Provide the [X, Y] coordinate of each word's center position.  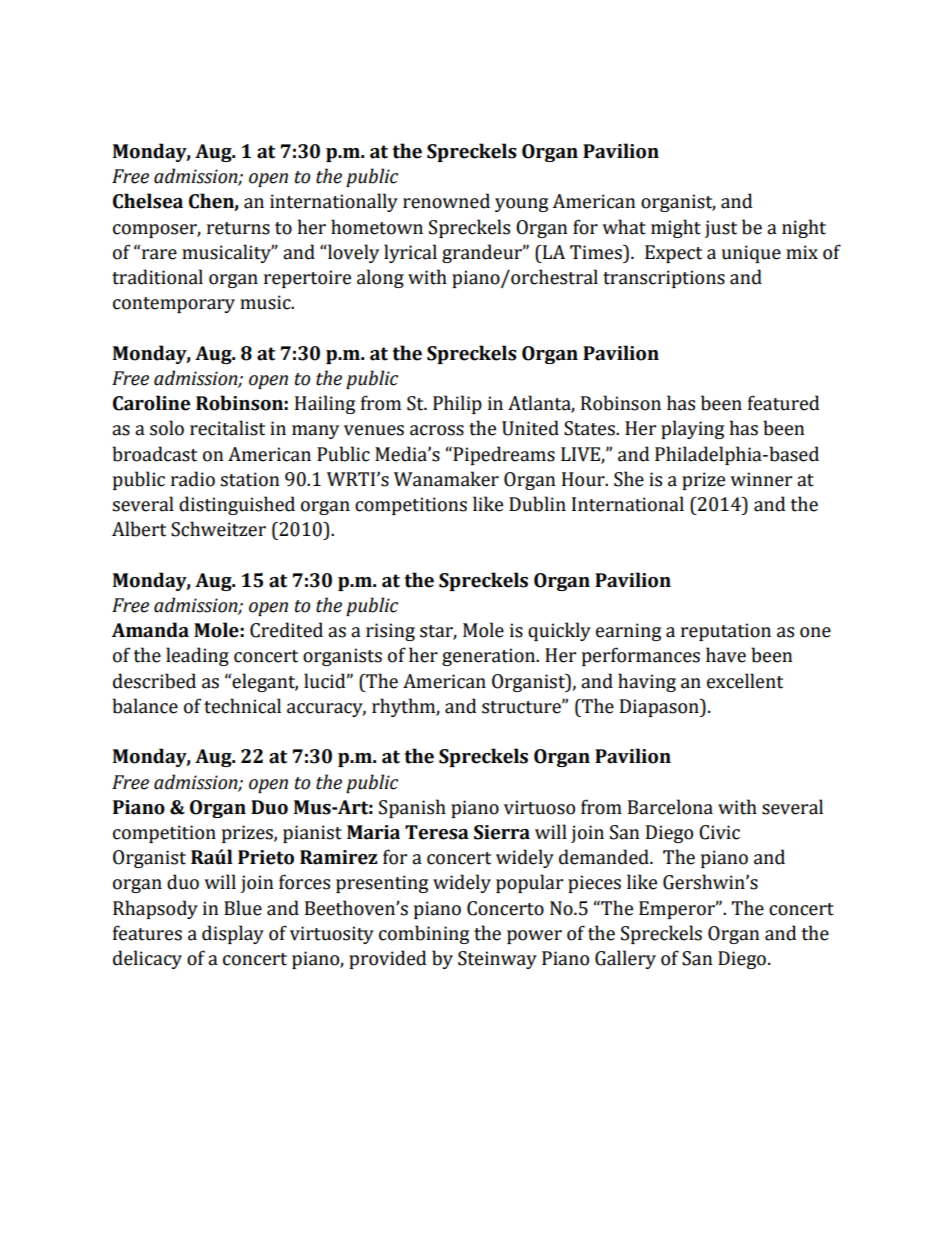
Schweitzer [218, 529]
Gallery [625, 959]
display [233, 934]
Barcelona [670, 807]
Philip [457, 404]
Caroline [151, 403]
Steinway [497, 960]
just [721, 229]
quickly [559, 631]
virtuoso [539, 807]
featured [783, 403]
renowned [446, 201]
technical [242, 706]
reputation [726, 632]
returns [238, 228]
